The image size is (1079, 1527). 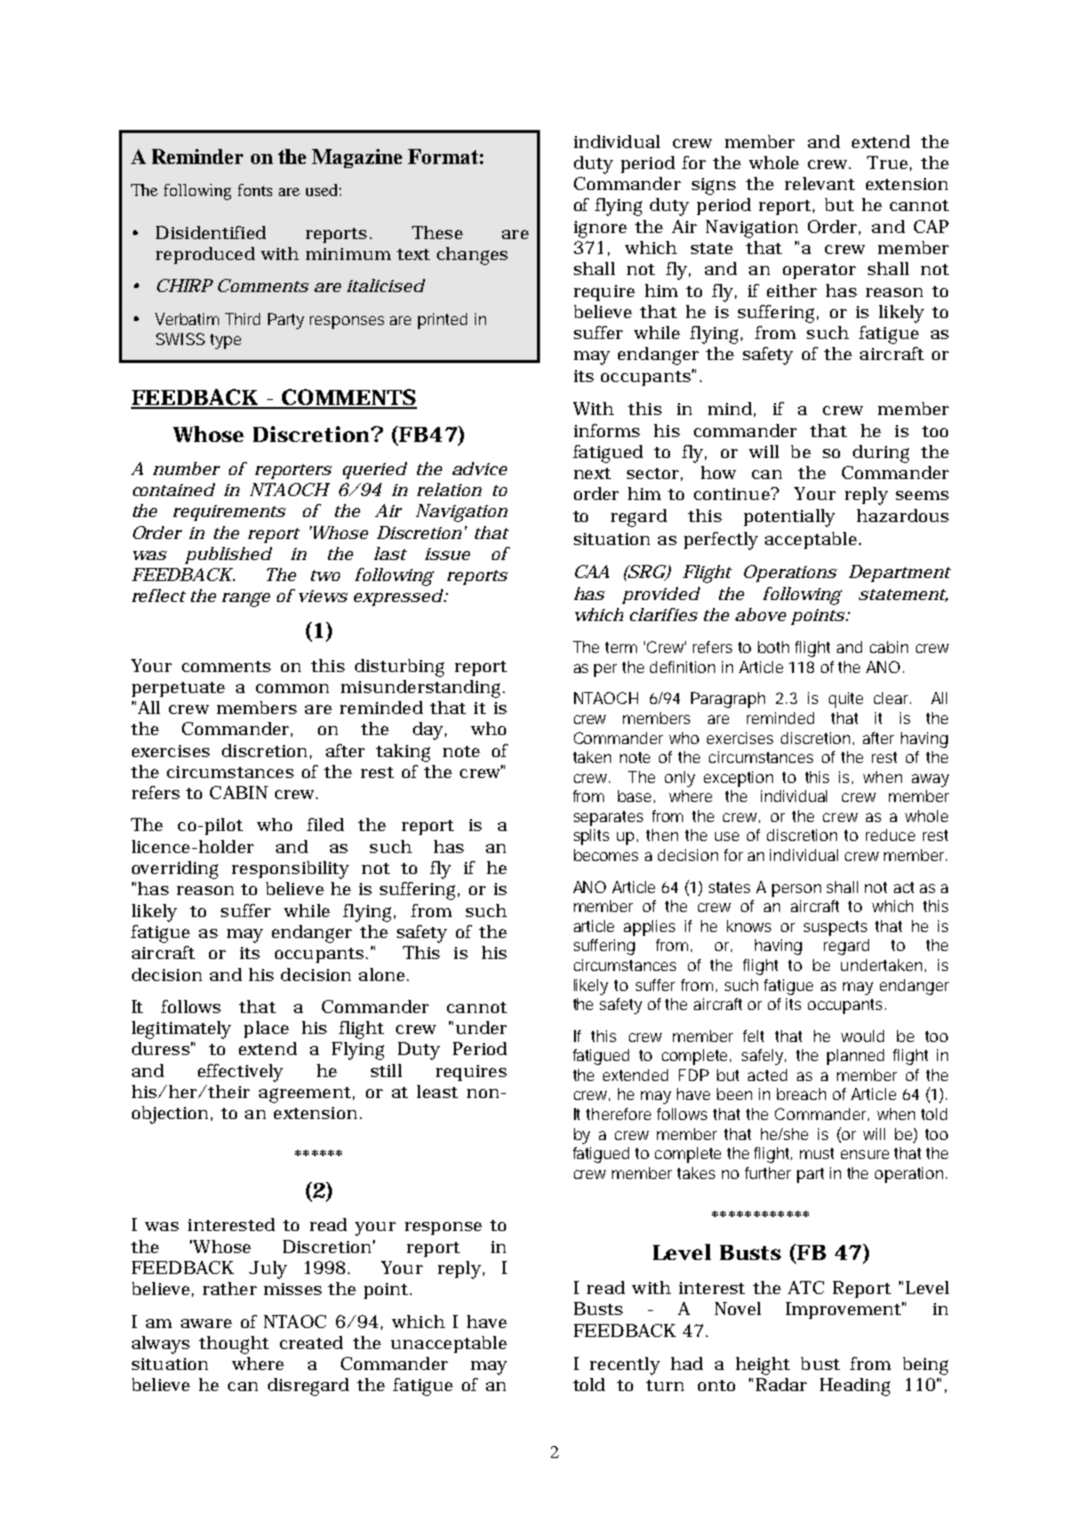 I want to click on CAA, so click(x=592, y=571).
